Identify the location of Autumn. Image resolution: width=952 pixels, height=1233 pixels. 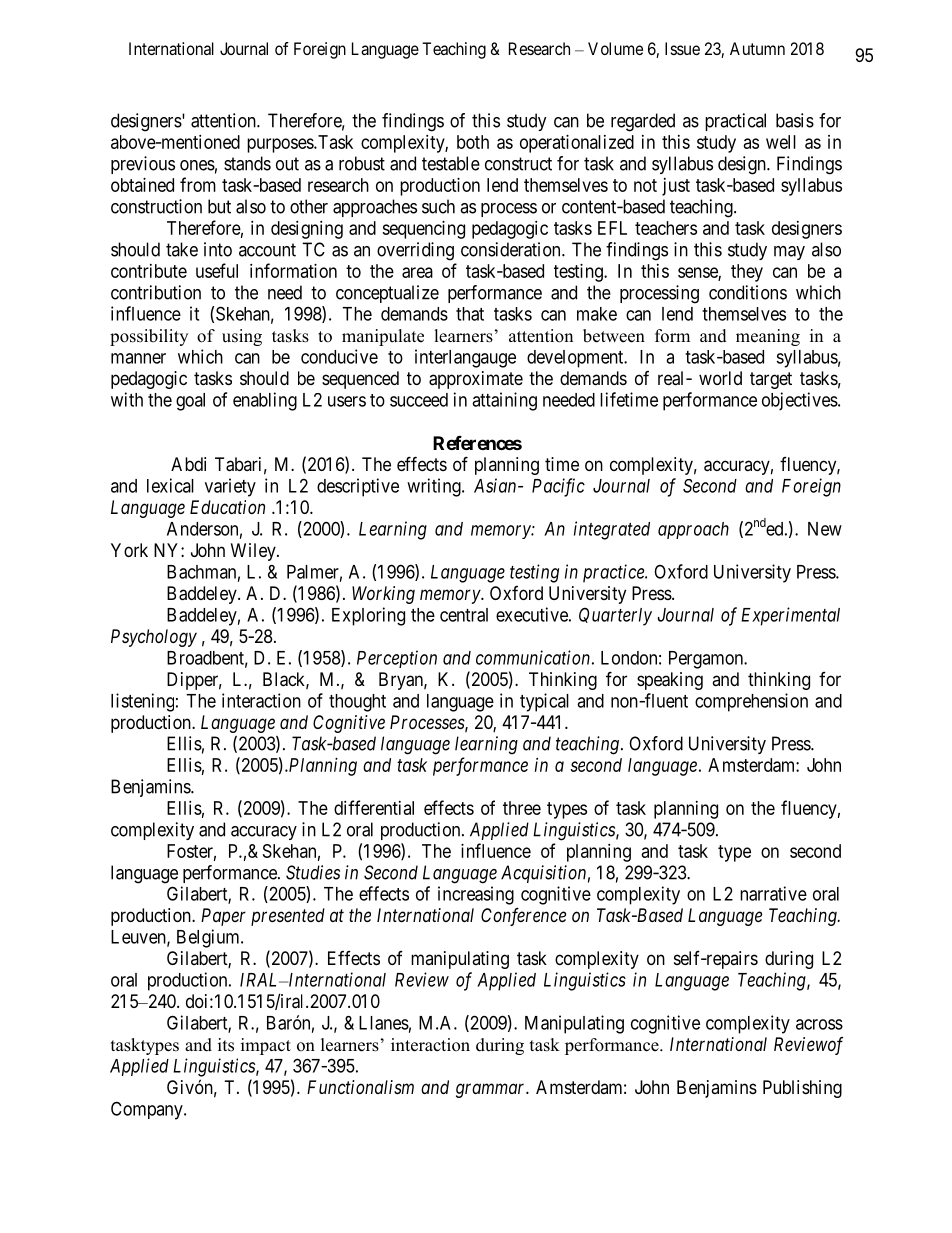
(757, 48).
